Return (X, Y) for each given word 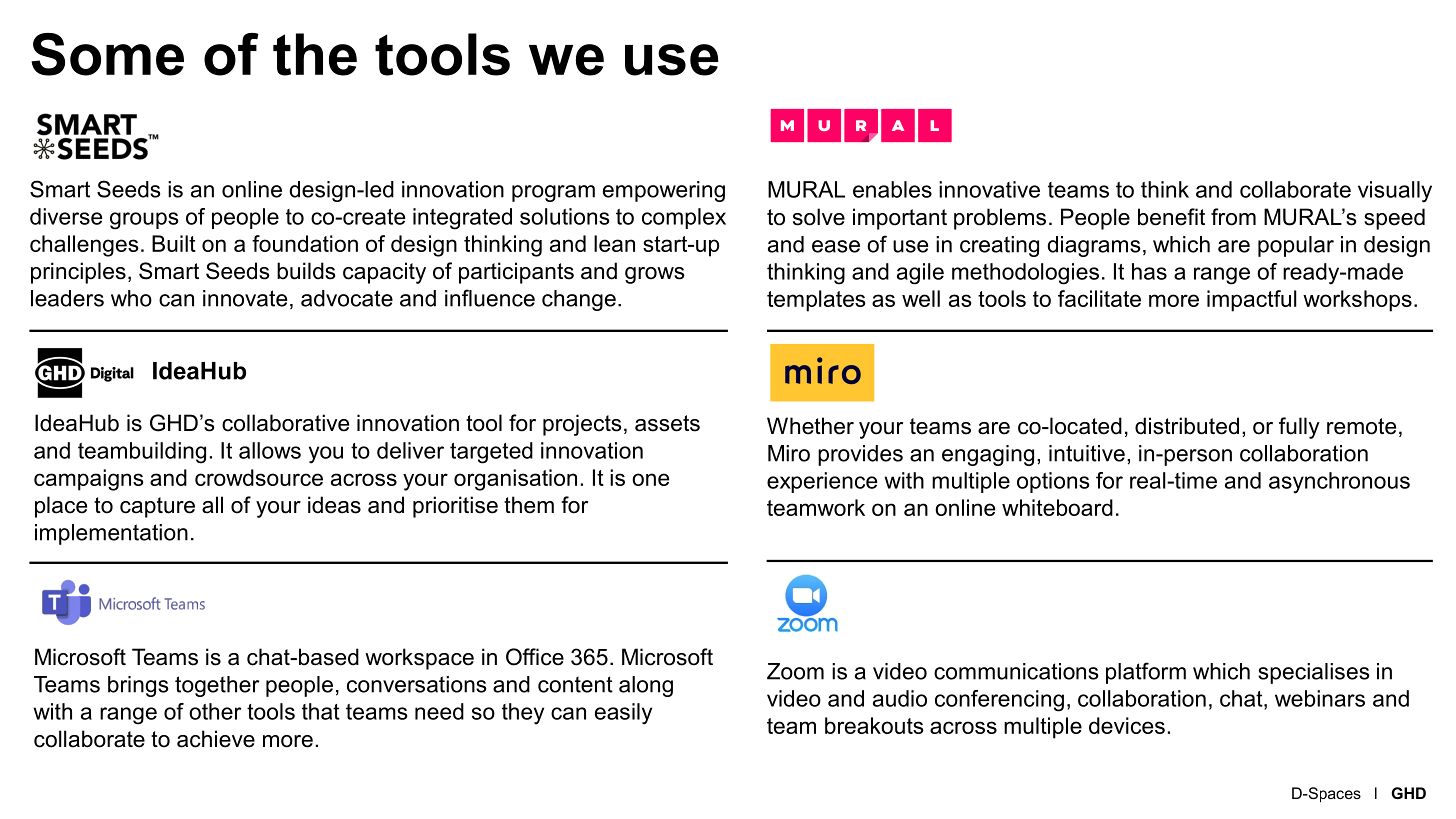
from (1233, 217)
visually (1395, 192)
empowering (664, 191)
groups (144, 221)
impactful (1252, 301)
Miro (789, 453)
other (215, 711)
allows (270, 450)
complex (684, 218)
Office (535, 657)
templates (816, 301)
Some (107, 54)
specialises (1314, 673)
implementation (111, 534)
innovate (245, 298)
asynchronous (1339, 483)
